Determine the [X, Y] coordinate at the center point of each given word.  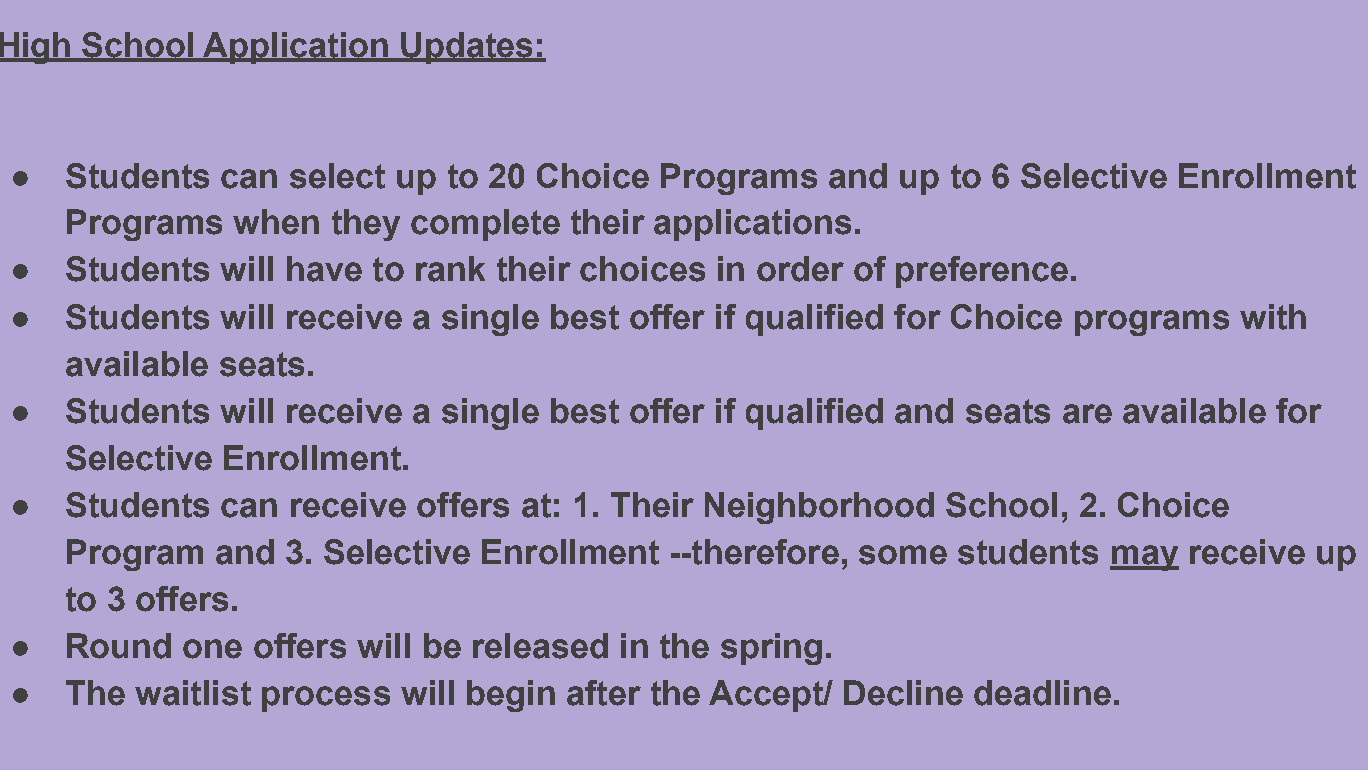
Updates [467, 48]
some [903, 555]
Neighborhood [819, 508]
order [800, 269]
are [1087, 414]
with [1273, 317]
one [212, 649]
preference [982, 272]
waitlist [193, 693]
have [324, 269]
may [1144, 558]
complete [485, 225]
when [276, 222]
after [604, 693]
